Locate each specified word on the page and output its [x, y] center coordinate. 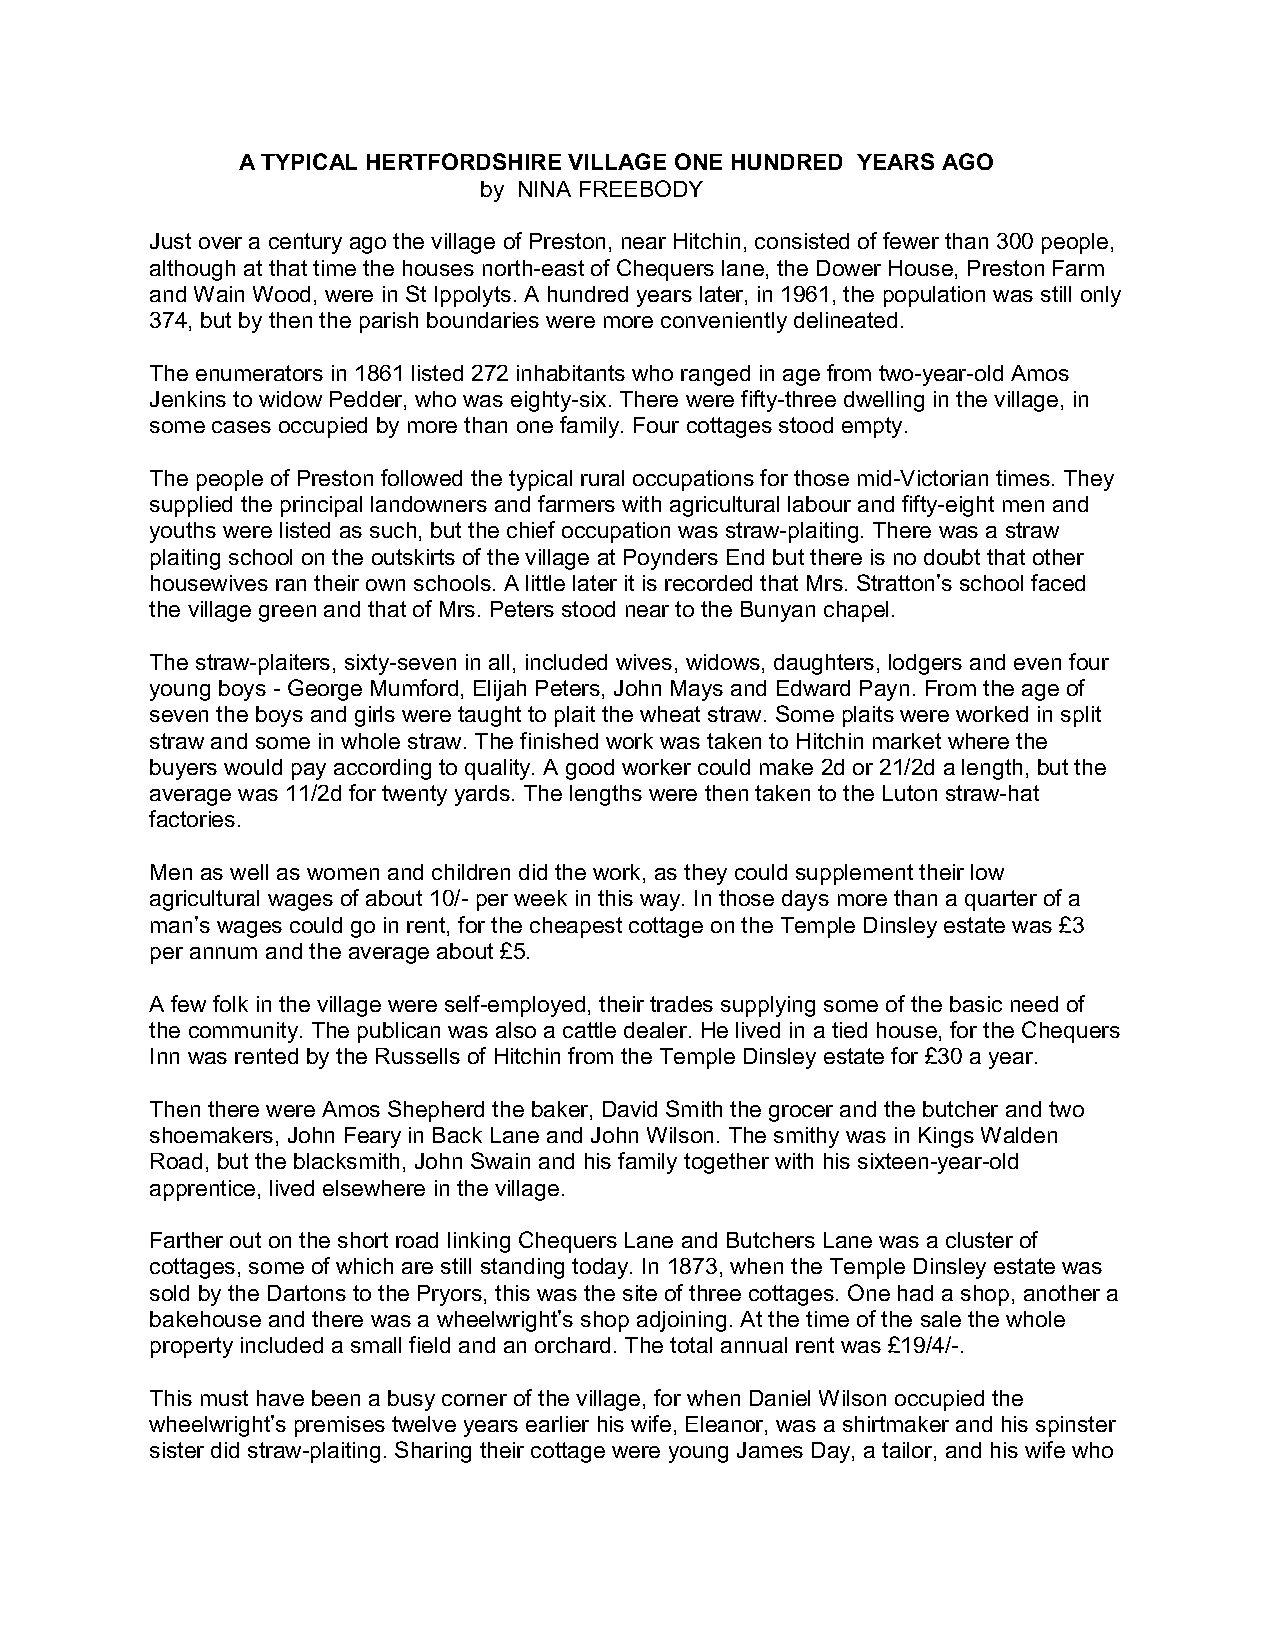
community [245, 1032]
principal [321, 506]
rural [602, 478]
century [305, 243]
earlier [557, 1424]
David [630, 1109]
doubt [952, 557]
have [280, 1398]
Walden [1019, 1135]
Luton [910, 793]
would [253, 767]
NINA [545, 189]
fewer [911, 240]
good [590, 769]
